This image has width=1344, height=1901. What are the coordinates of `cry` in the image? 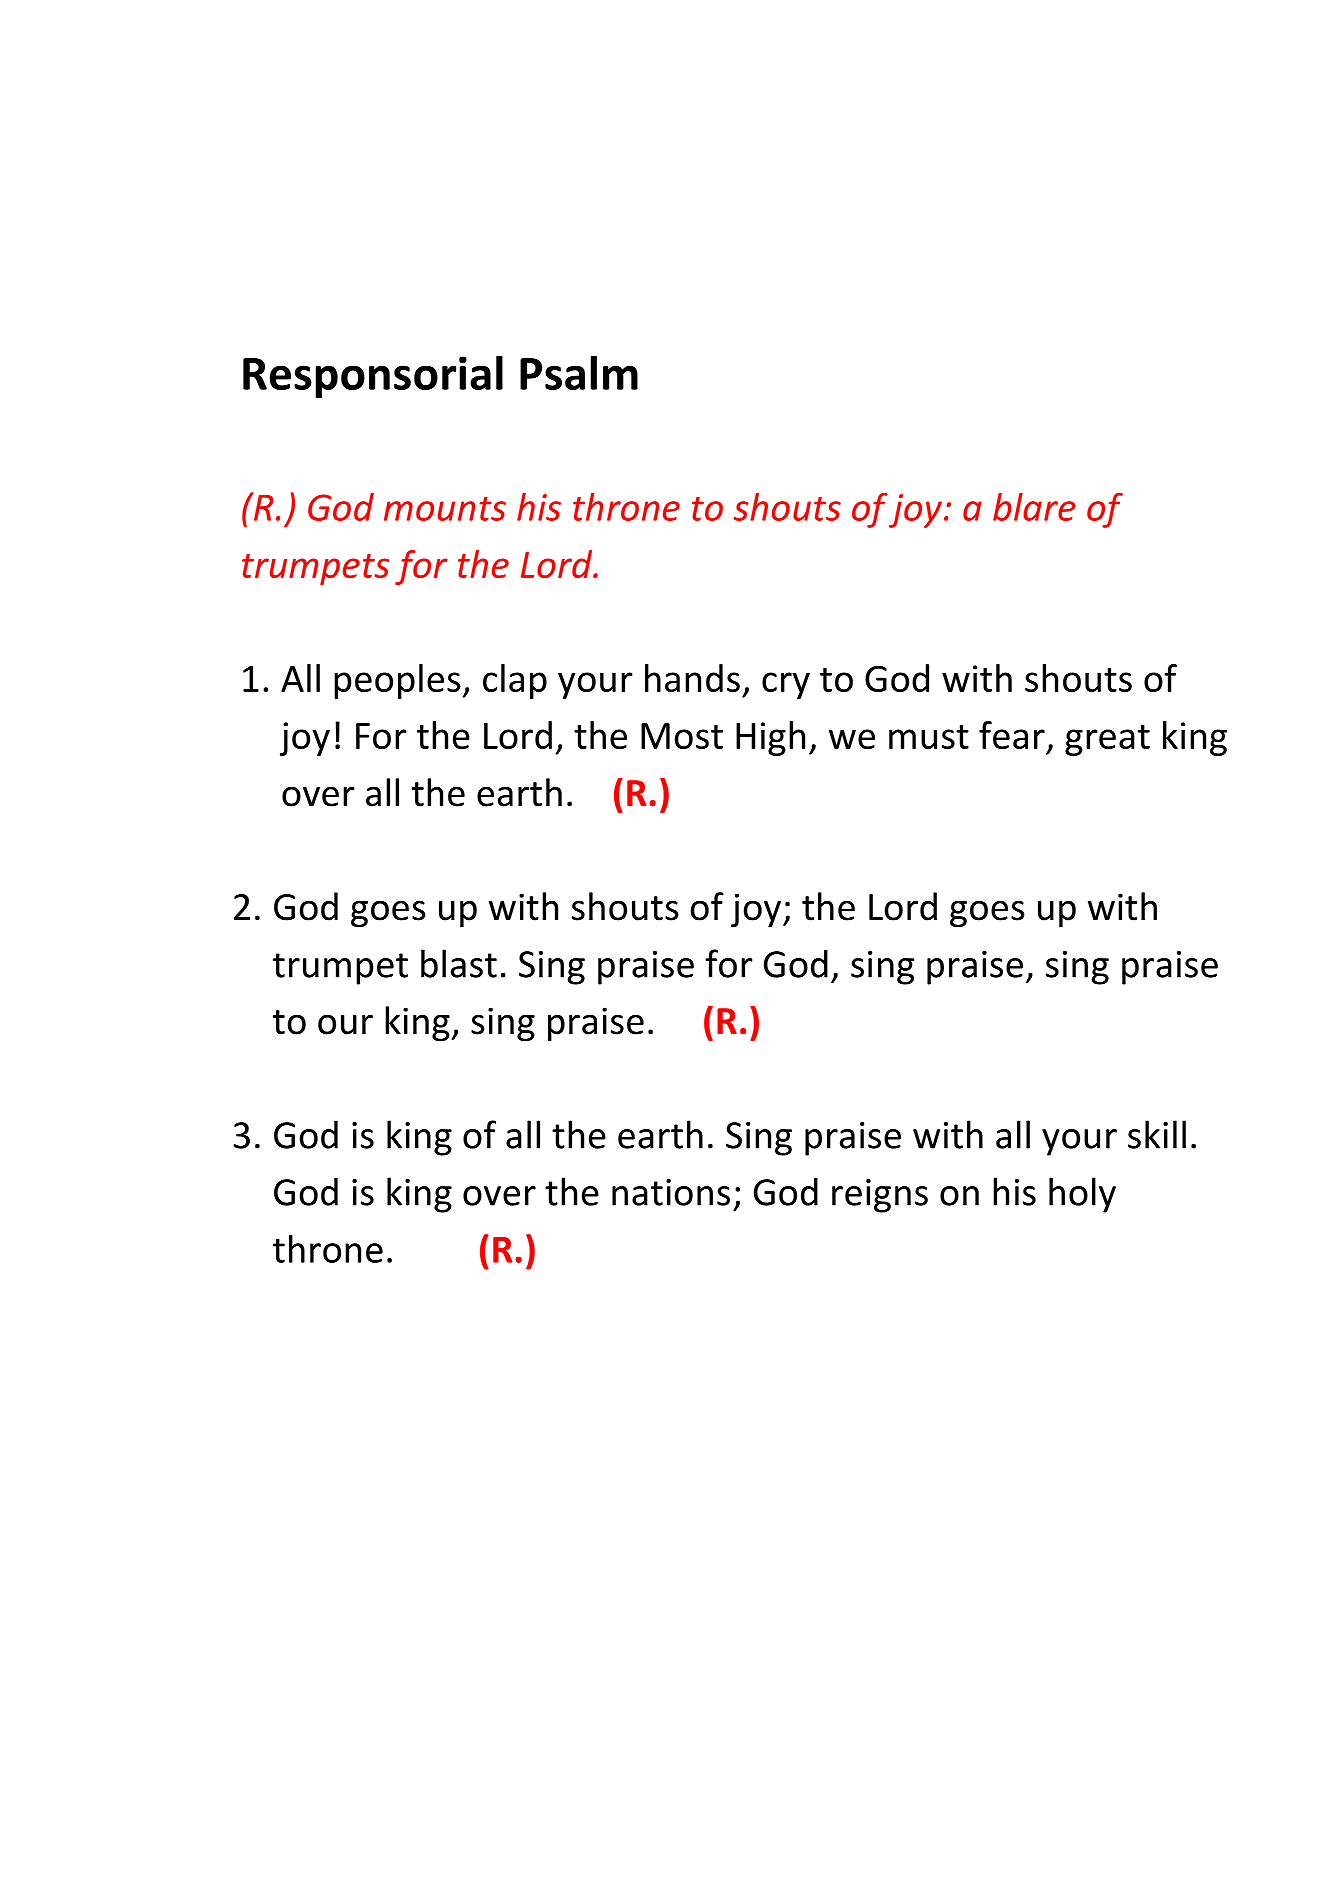 It's located at (786, 685).
